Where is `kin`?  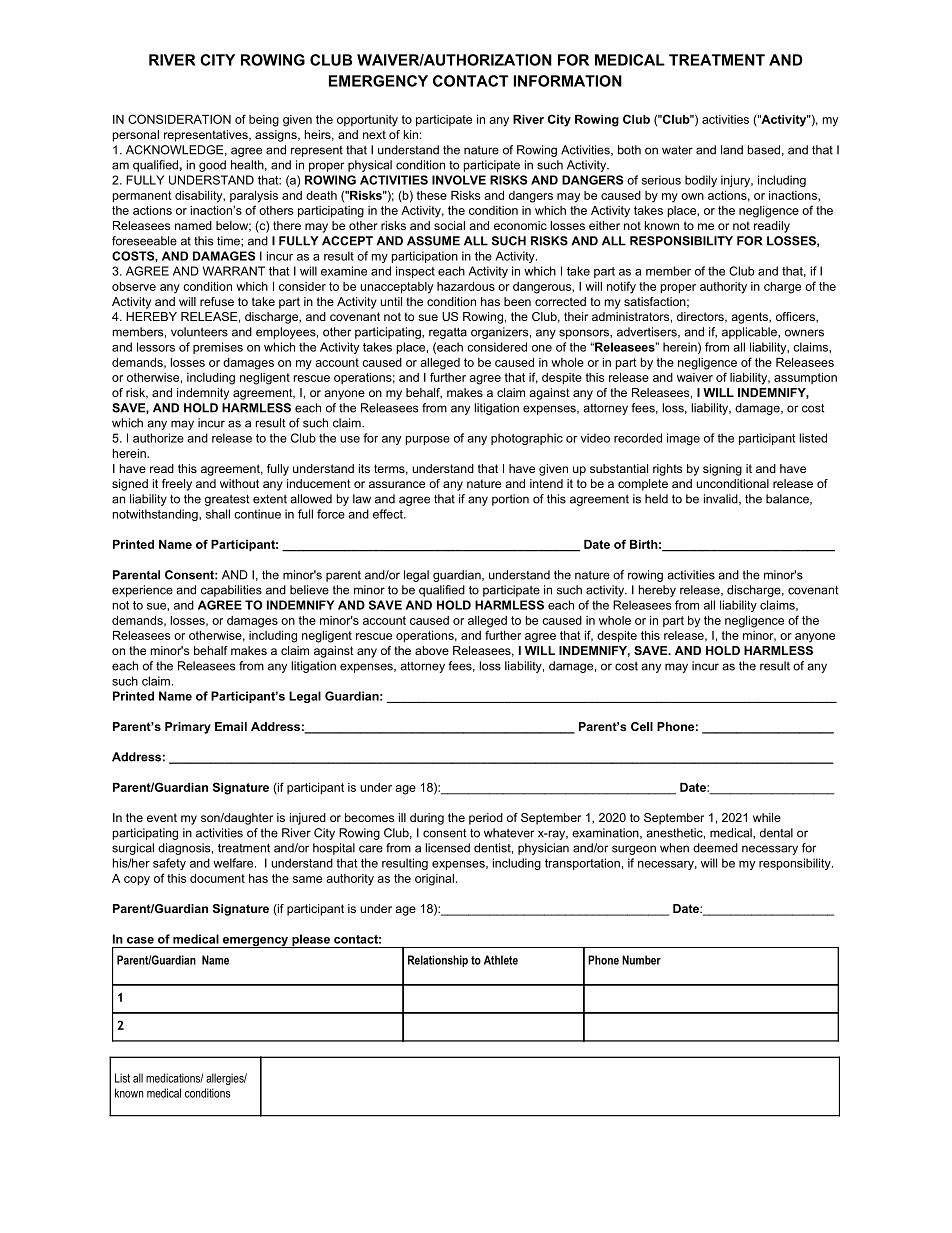
kin is located at coordinates (411, 134).
